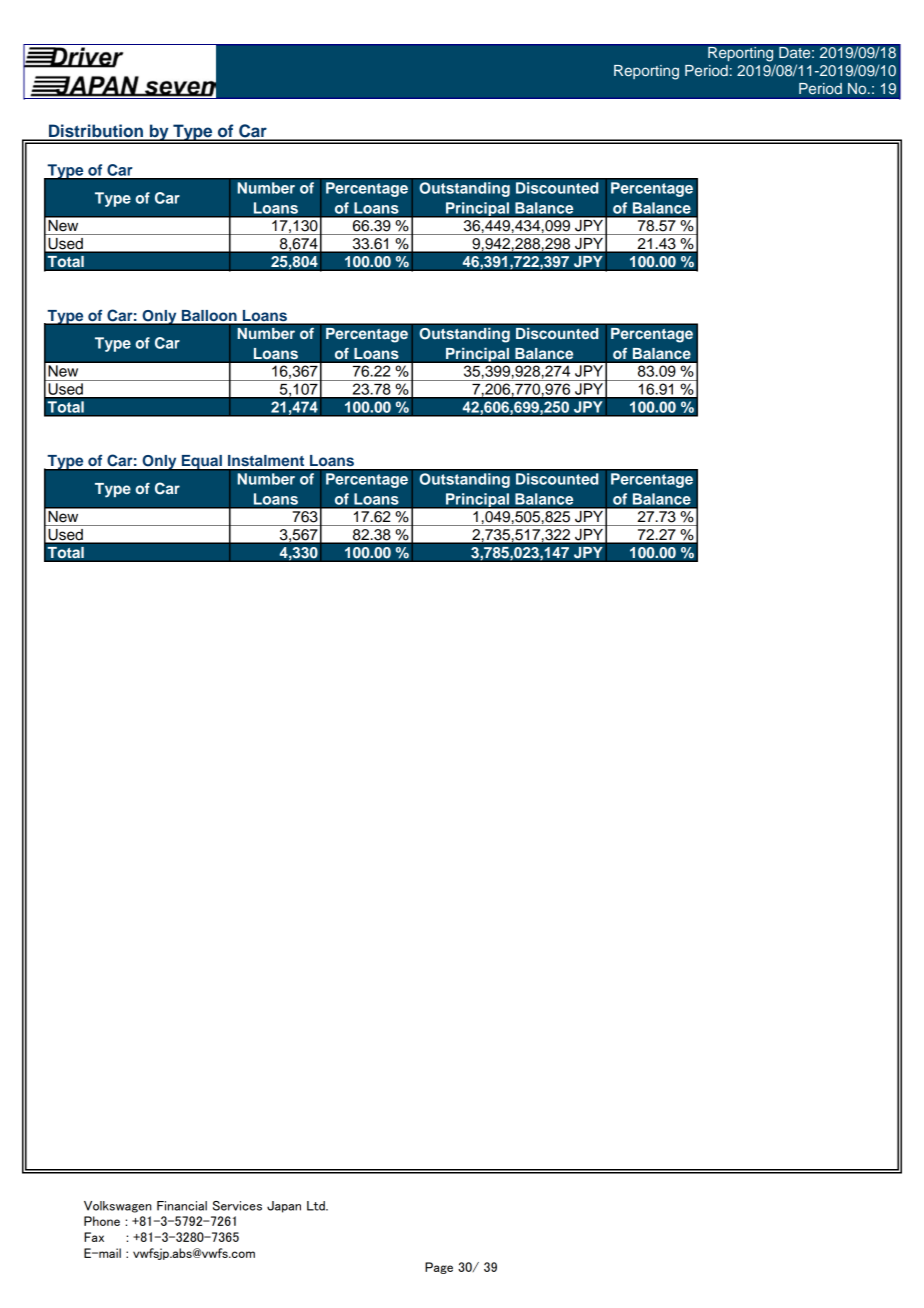 The image size is (924, 1308). I want to click on Phone, so click(102, 1221).
